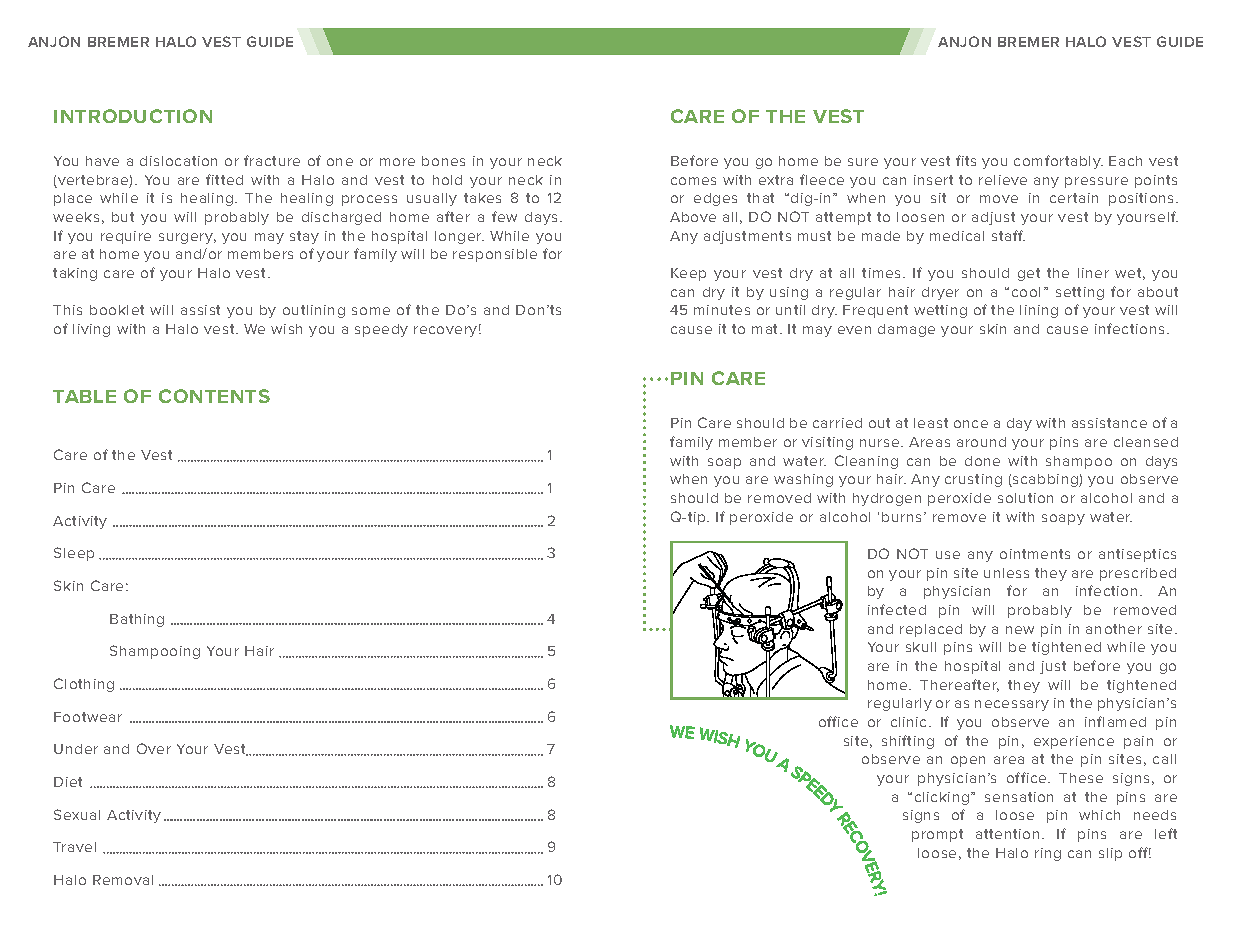 The width and height of the screenshot is (1233, 952). What do you see at coordinates (803, 480) in the screenshot?
I see `washing` at bounding box center [803, 480].
